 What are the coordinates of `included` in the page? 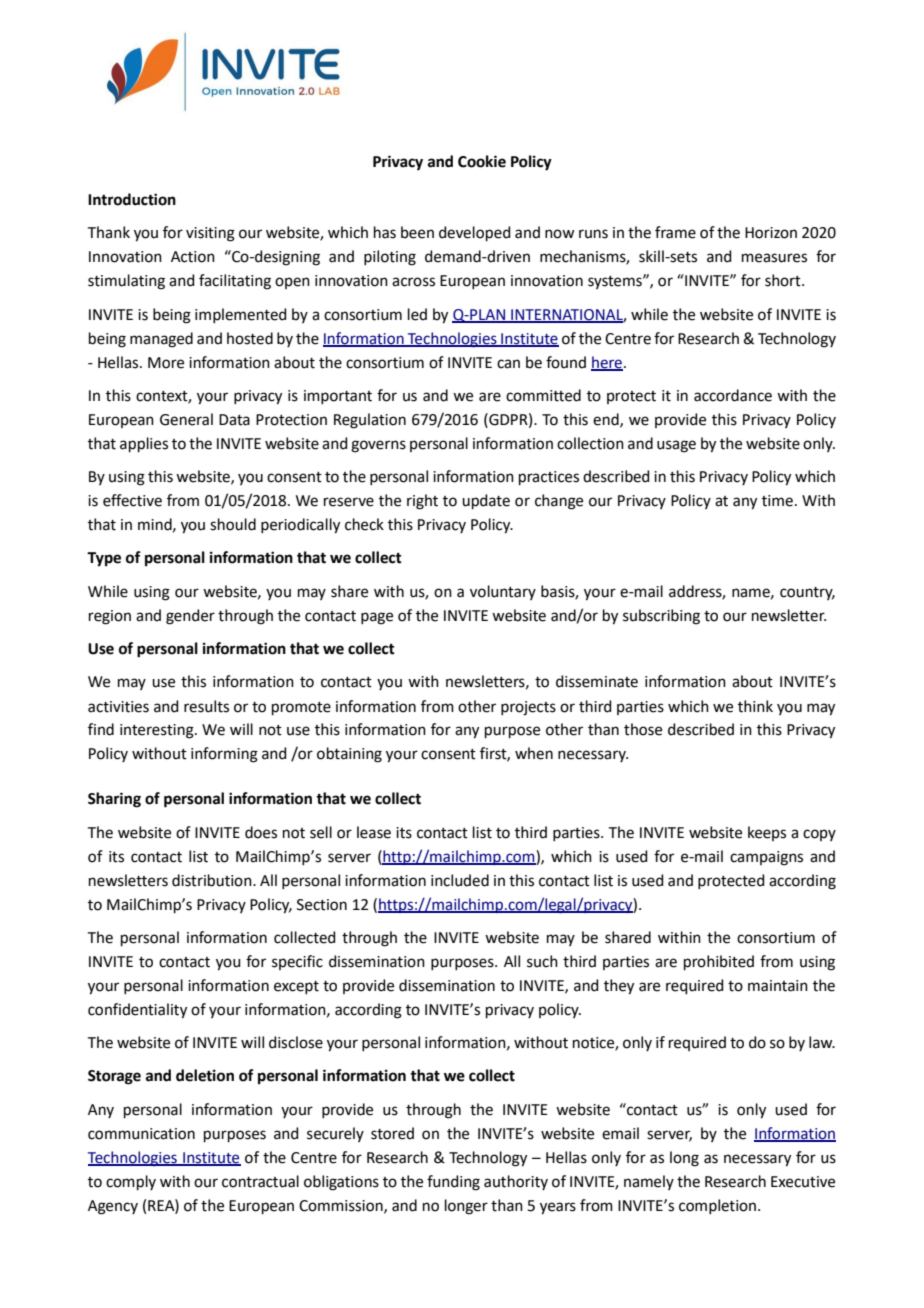 It's located at (460, 880).
